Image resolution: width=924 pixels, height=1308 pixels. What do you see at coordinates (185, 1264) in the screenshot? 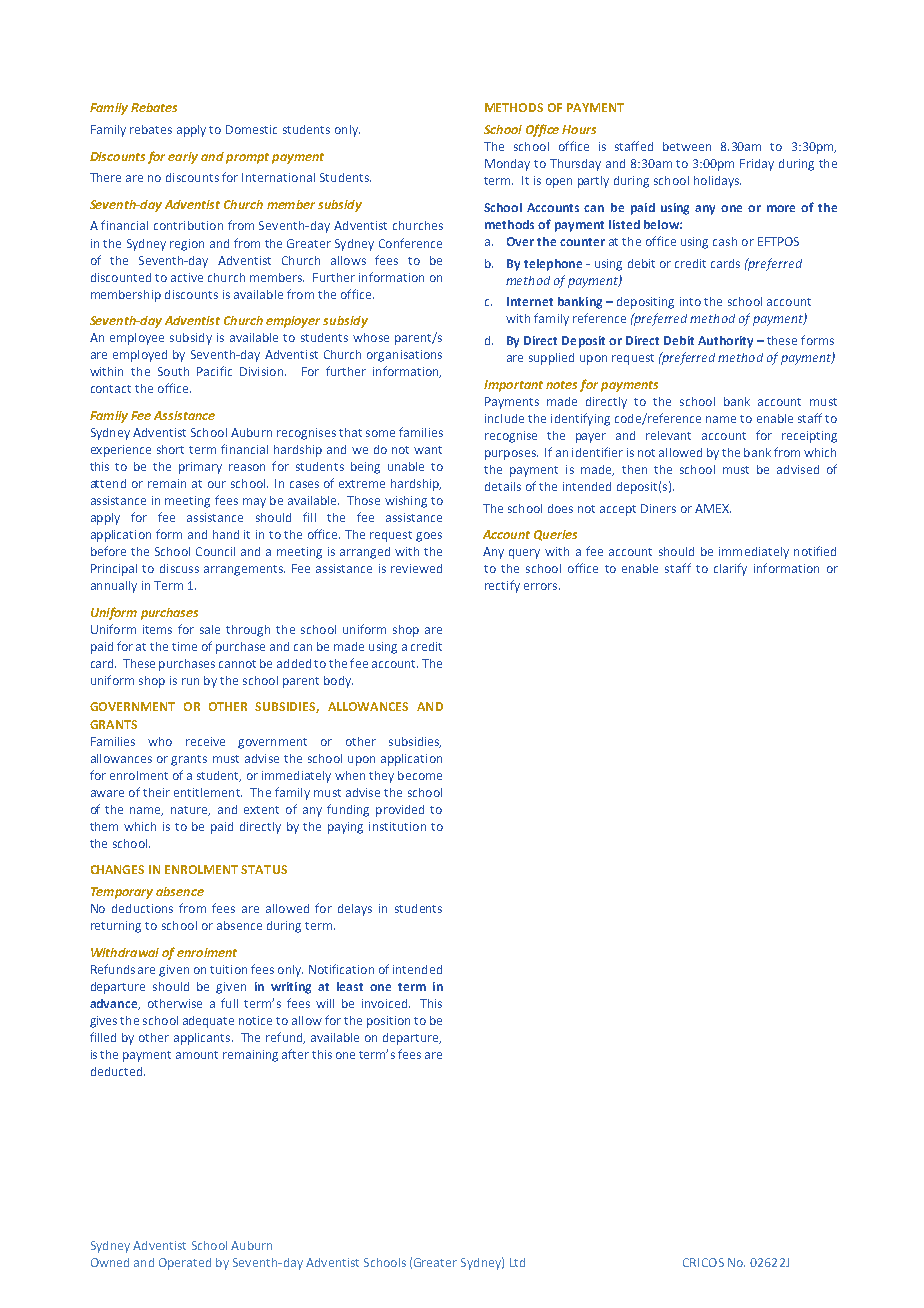
I see `Operated` at bounding box center [185, 1264].
